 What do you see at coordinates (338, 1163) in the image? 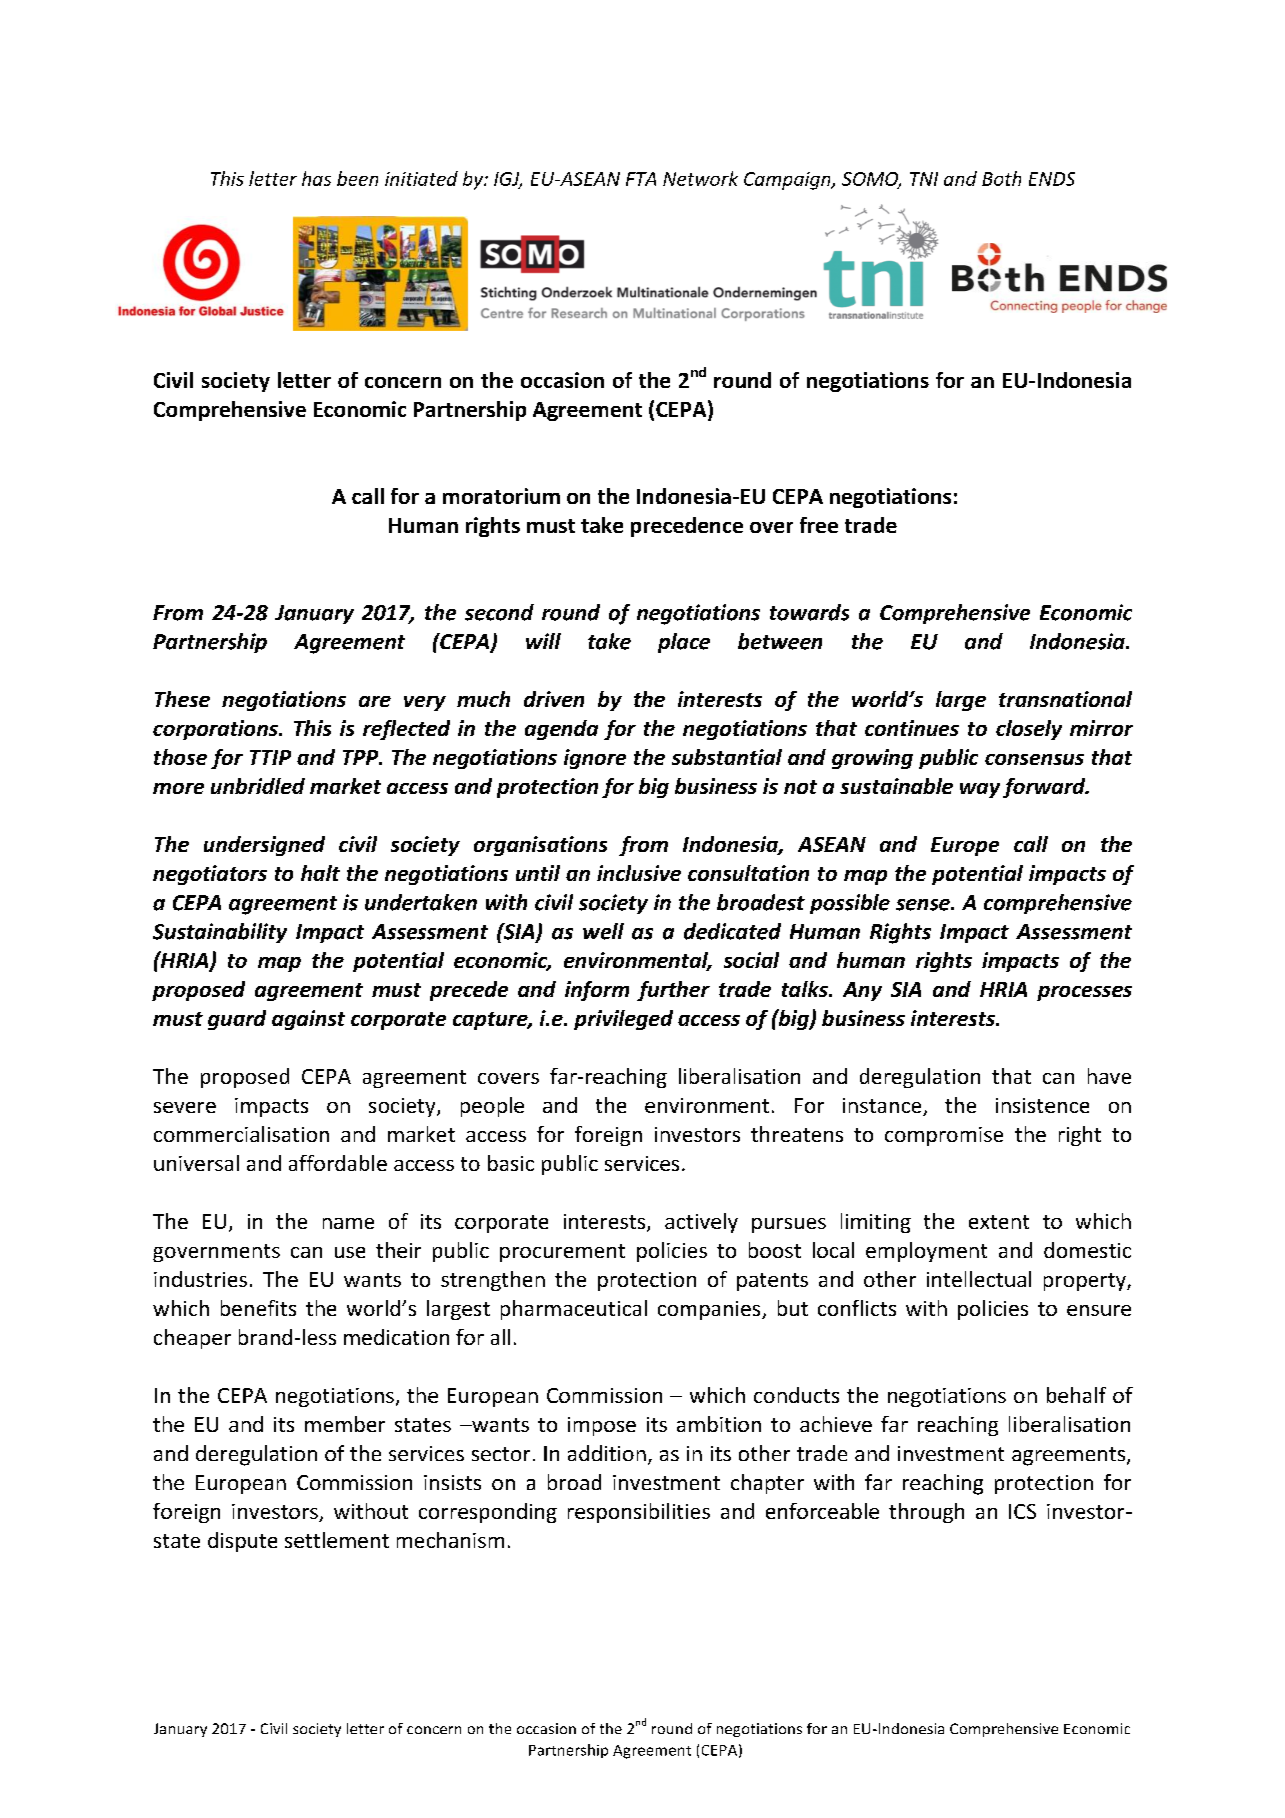
I see `affordable` at bounding box center [338, 1163].
